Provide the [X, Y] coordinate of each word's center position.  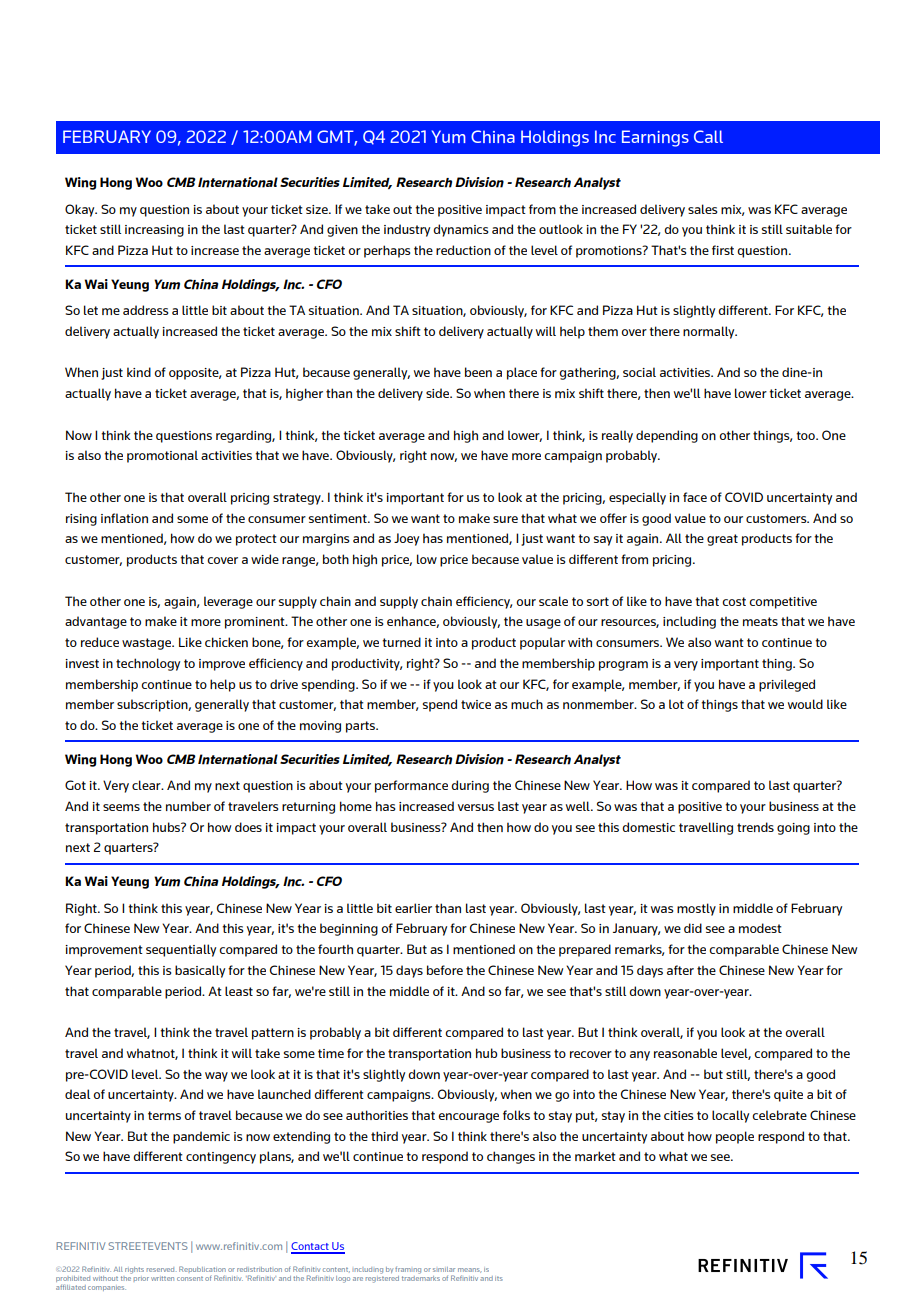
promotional [162, 456]
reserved [162, 1269]
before [445, 970]
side [439, 393]
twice [476, 704]
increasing [154, 231]
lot [676, 704]
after [680, 970]
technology [148, 664]
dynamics [460, 230]
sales [702, 209]
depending [667, 436]
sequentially [181, 950]
